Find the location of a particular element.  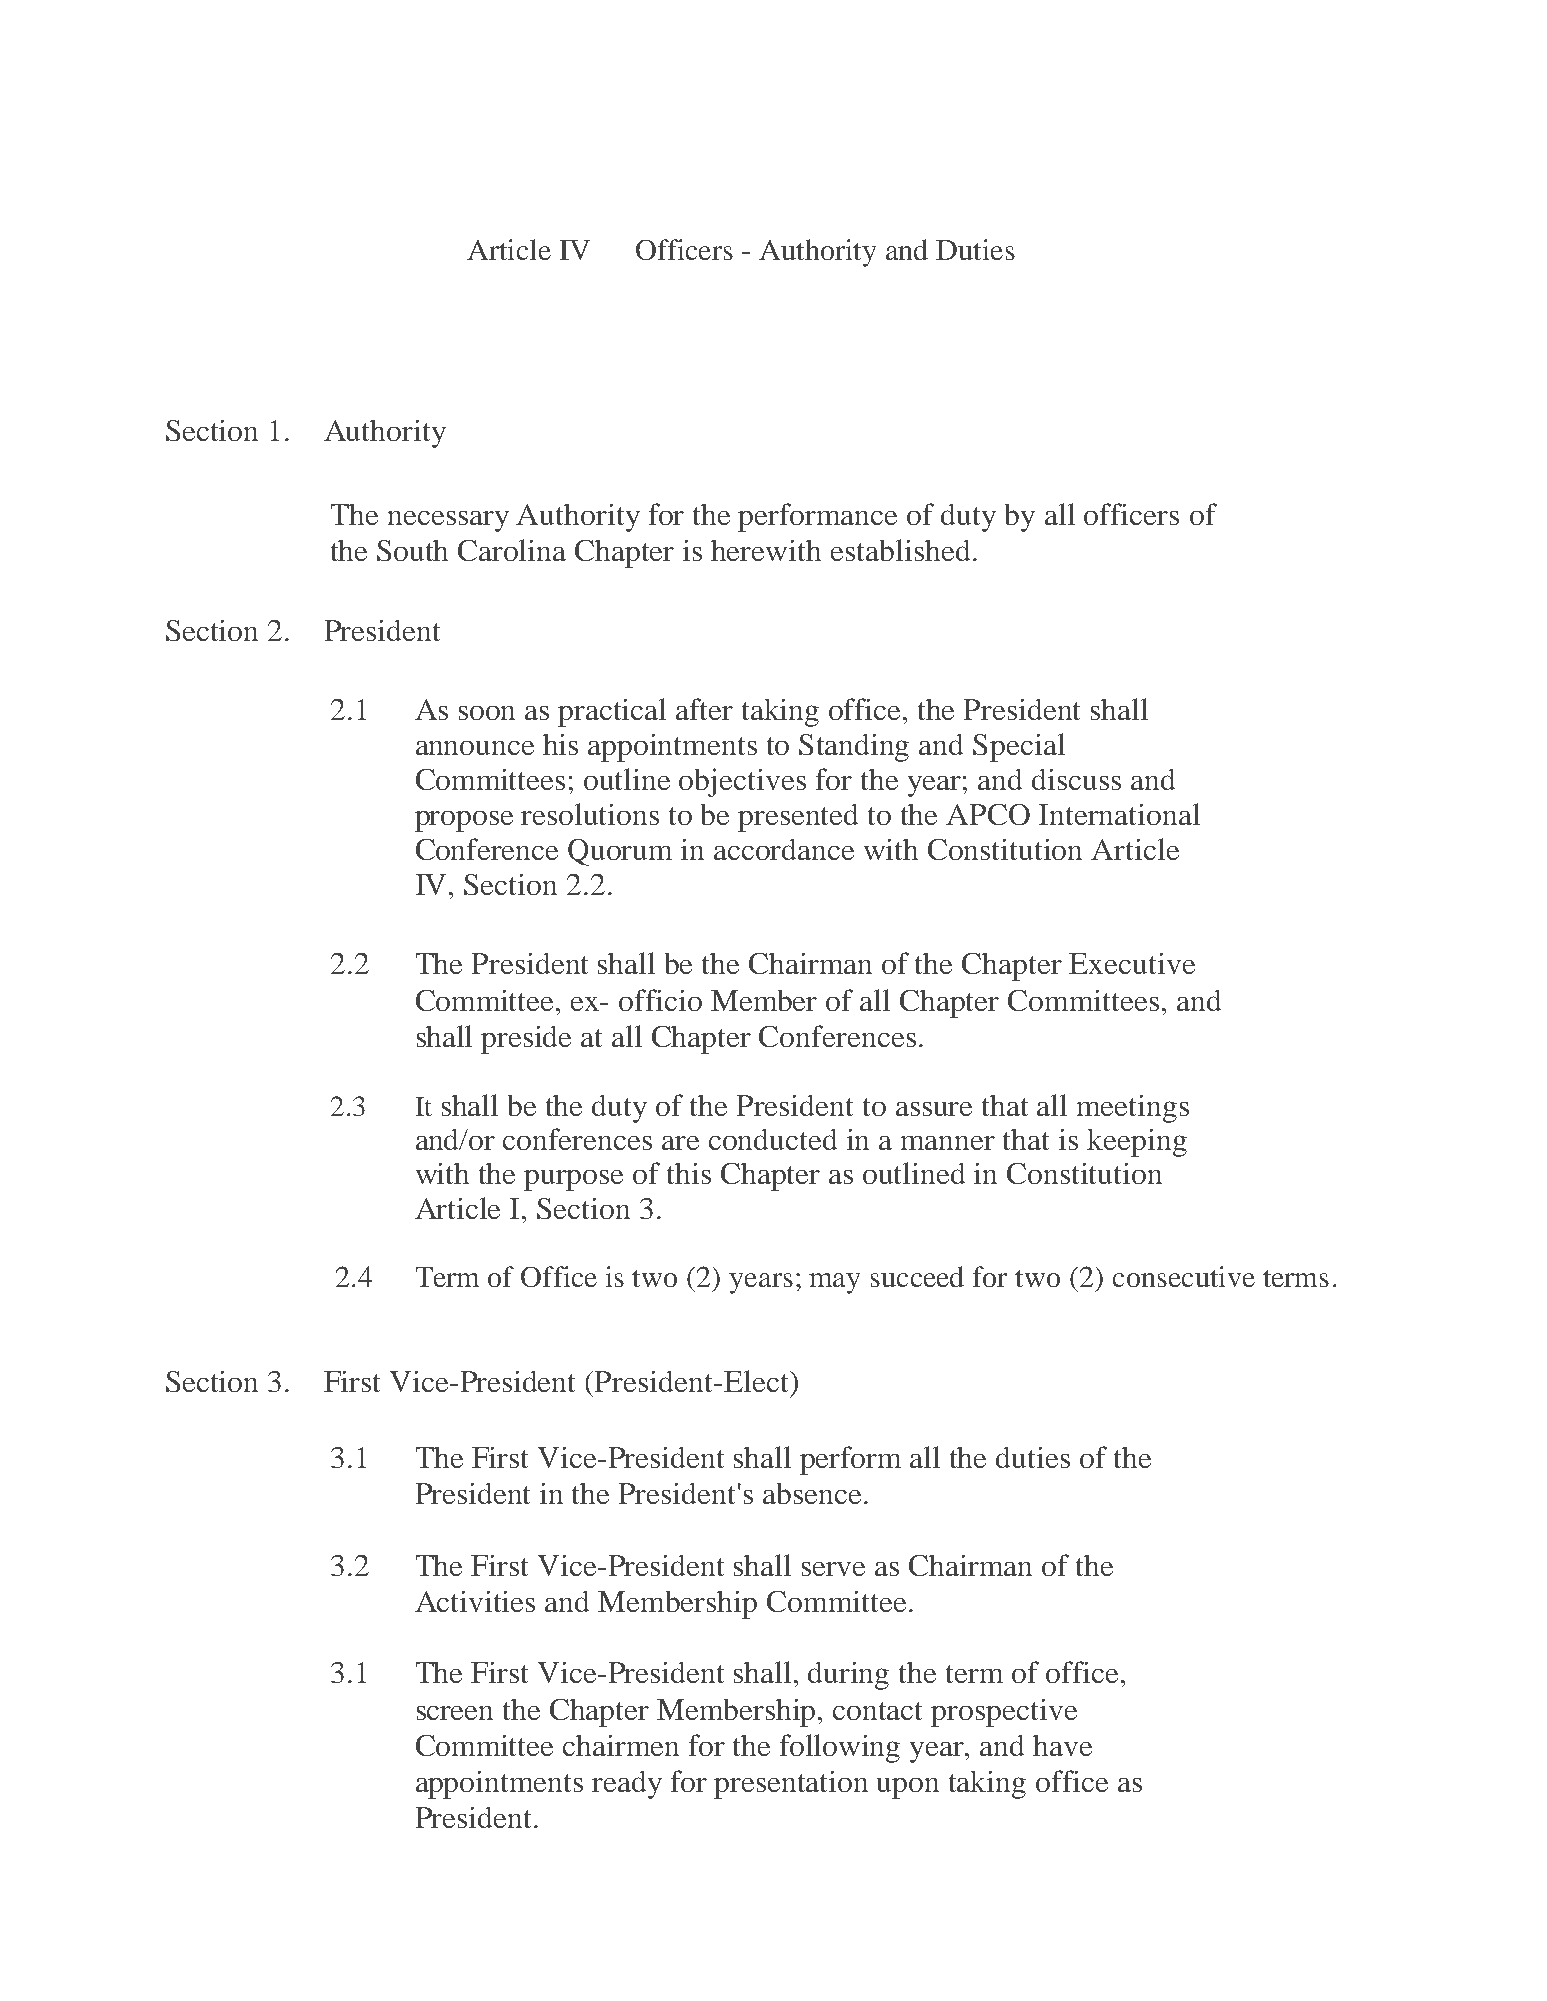

purpose is located at coordinates (573, 1180).
